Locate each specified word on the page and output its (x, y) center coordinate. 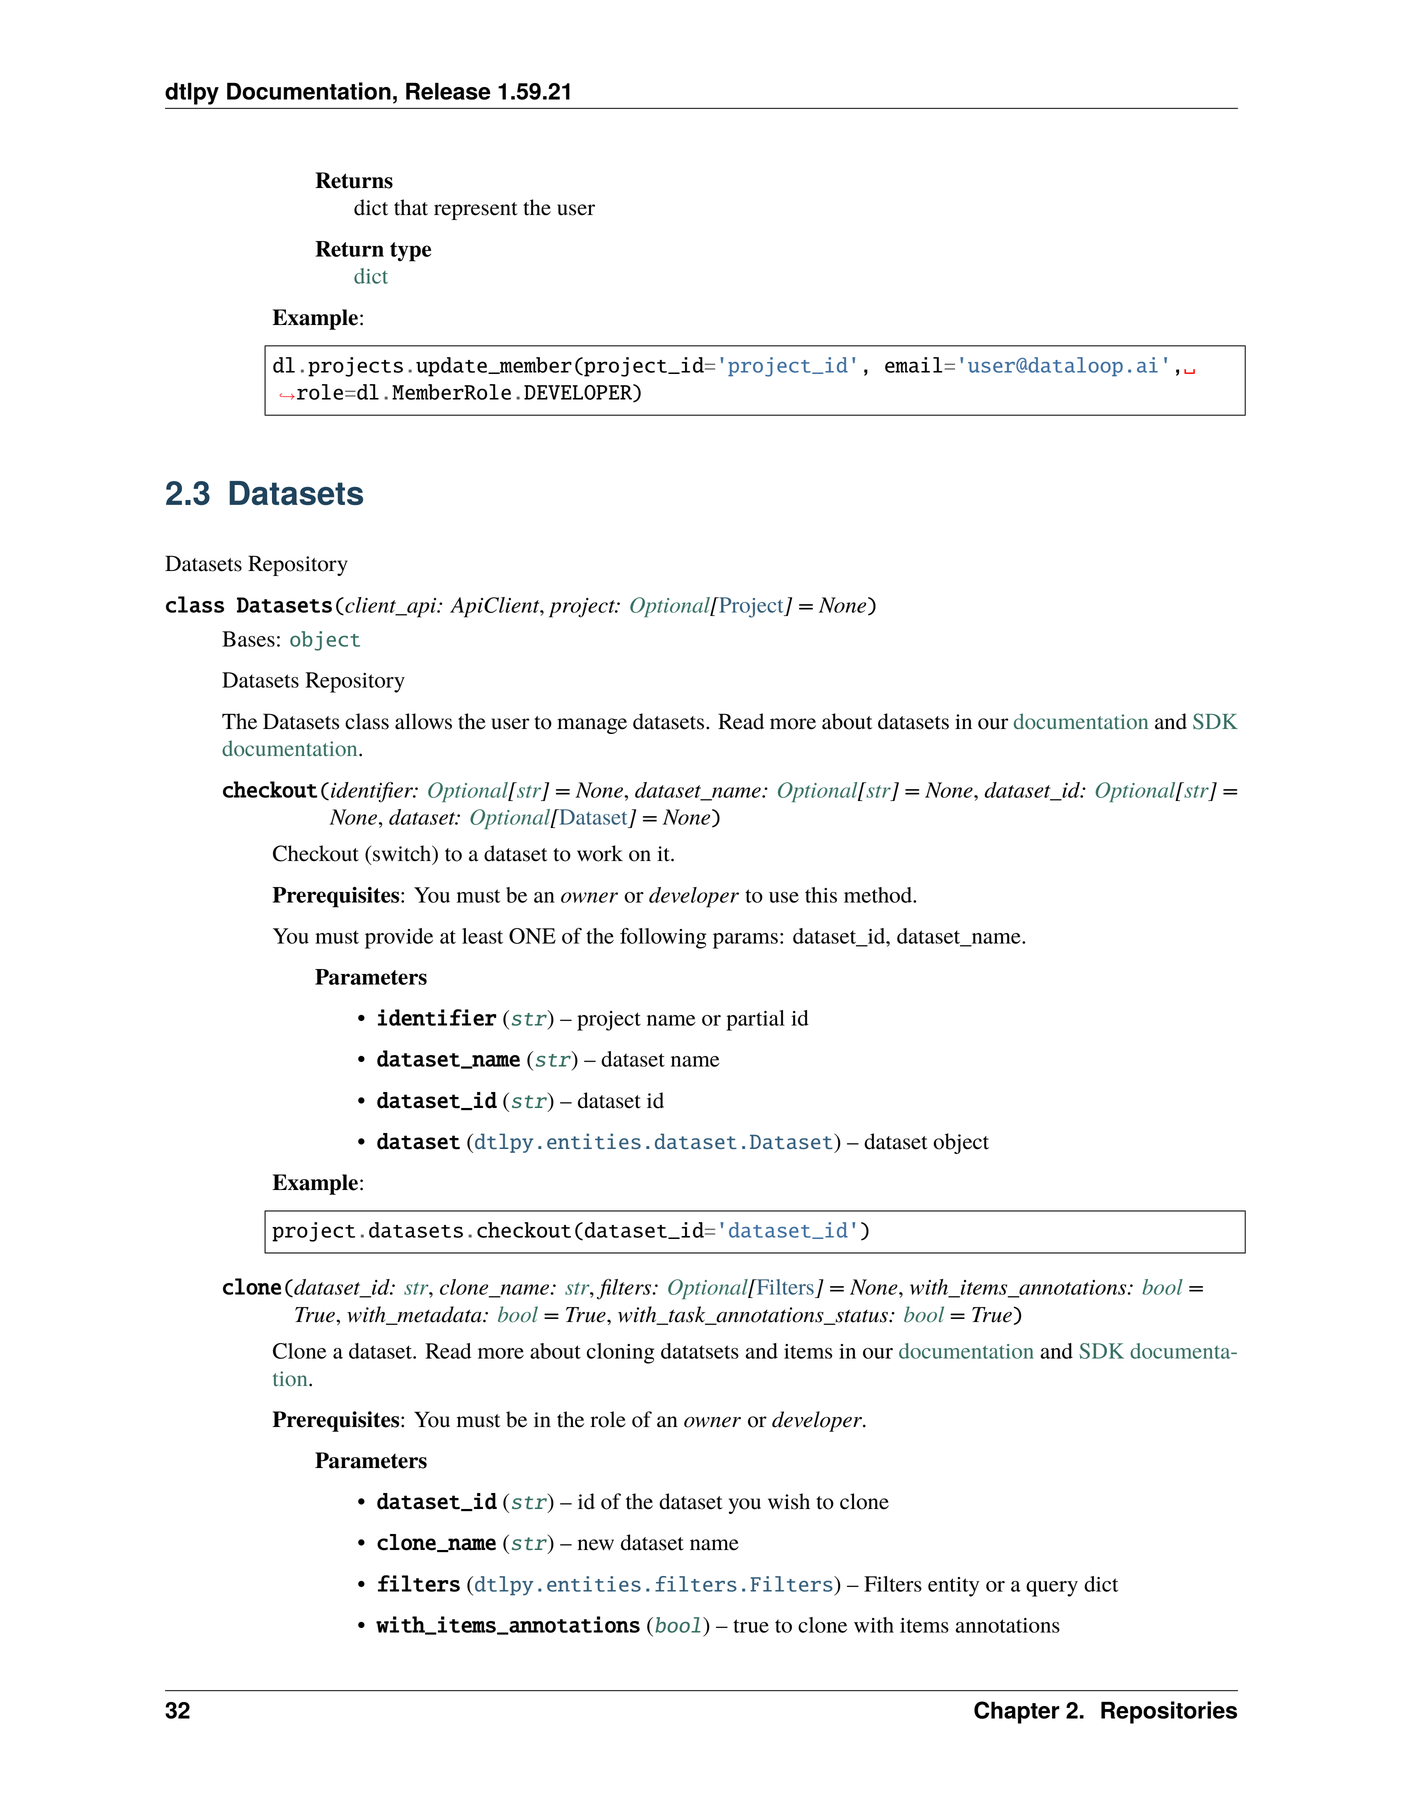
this (821, 895)
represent (476, 211)
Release (448, 91)
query (1052, 1589)
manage (592, 726)
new (596, 1545)
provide (399, 938)
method (879, 895)
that (411, 207)
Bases (248, 639)
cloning (620, 1353)
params (745, 941)
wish (789, 1501)
